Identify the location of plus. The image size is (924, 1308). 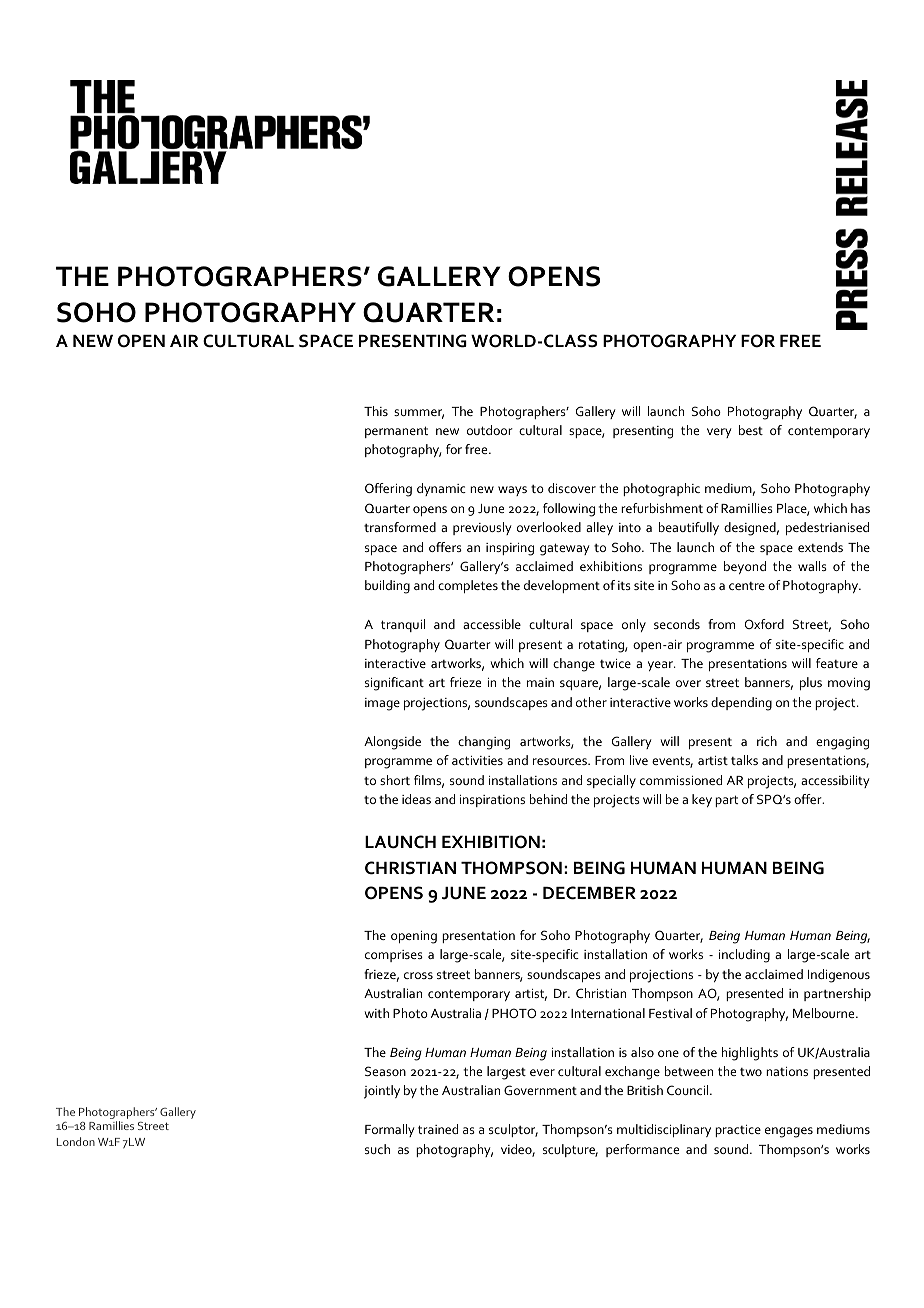
(811, 683).
